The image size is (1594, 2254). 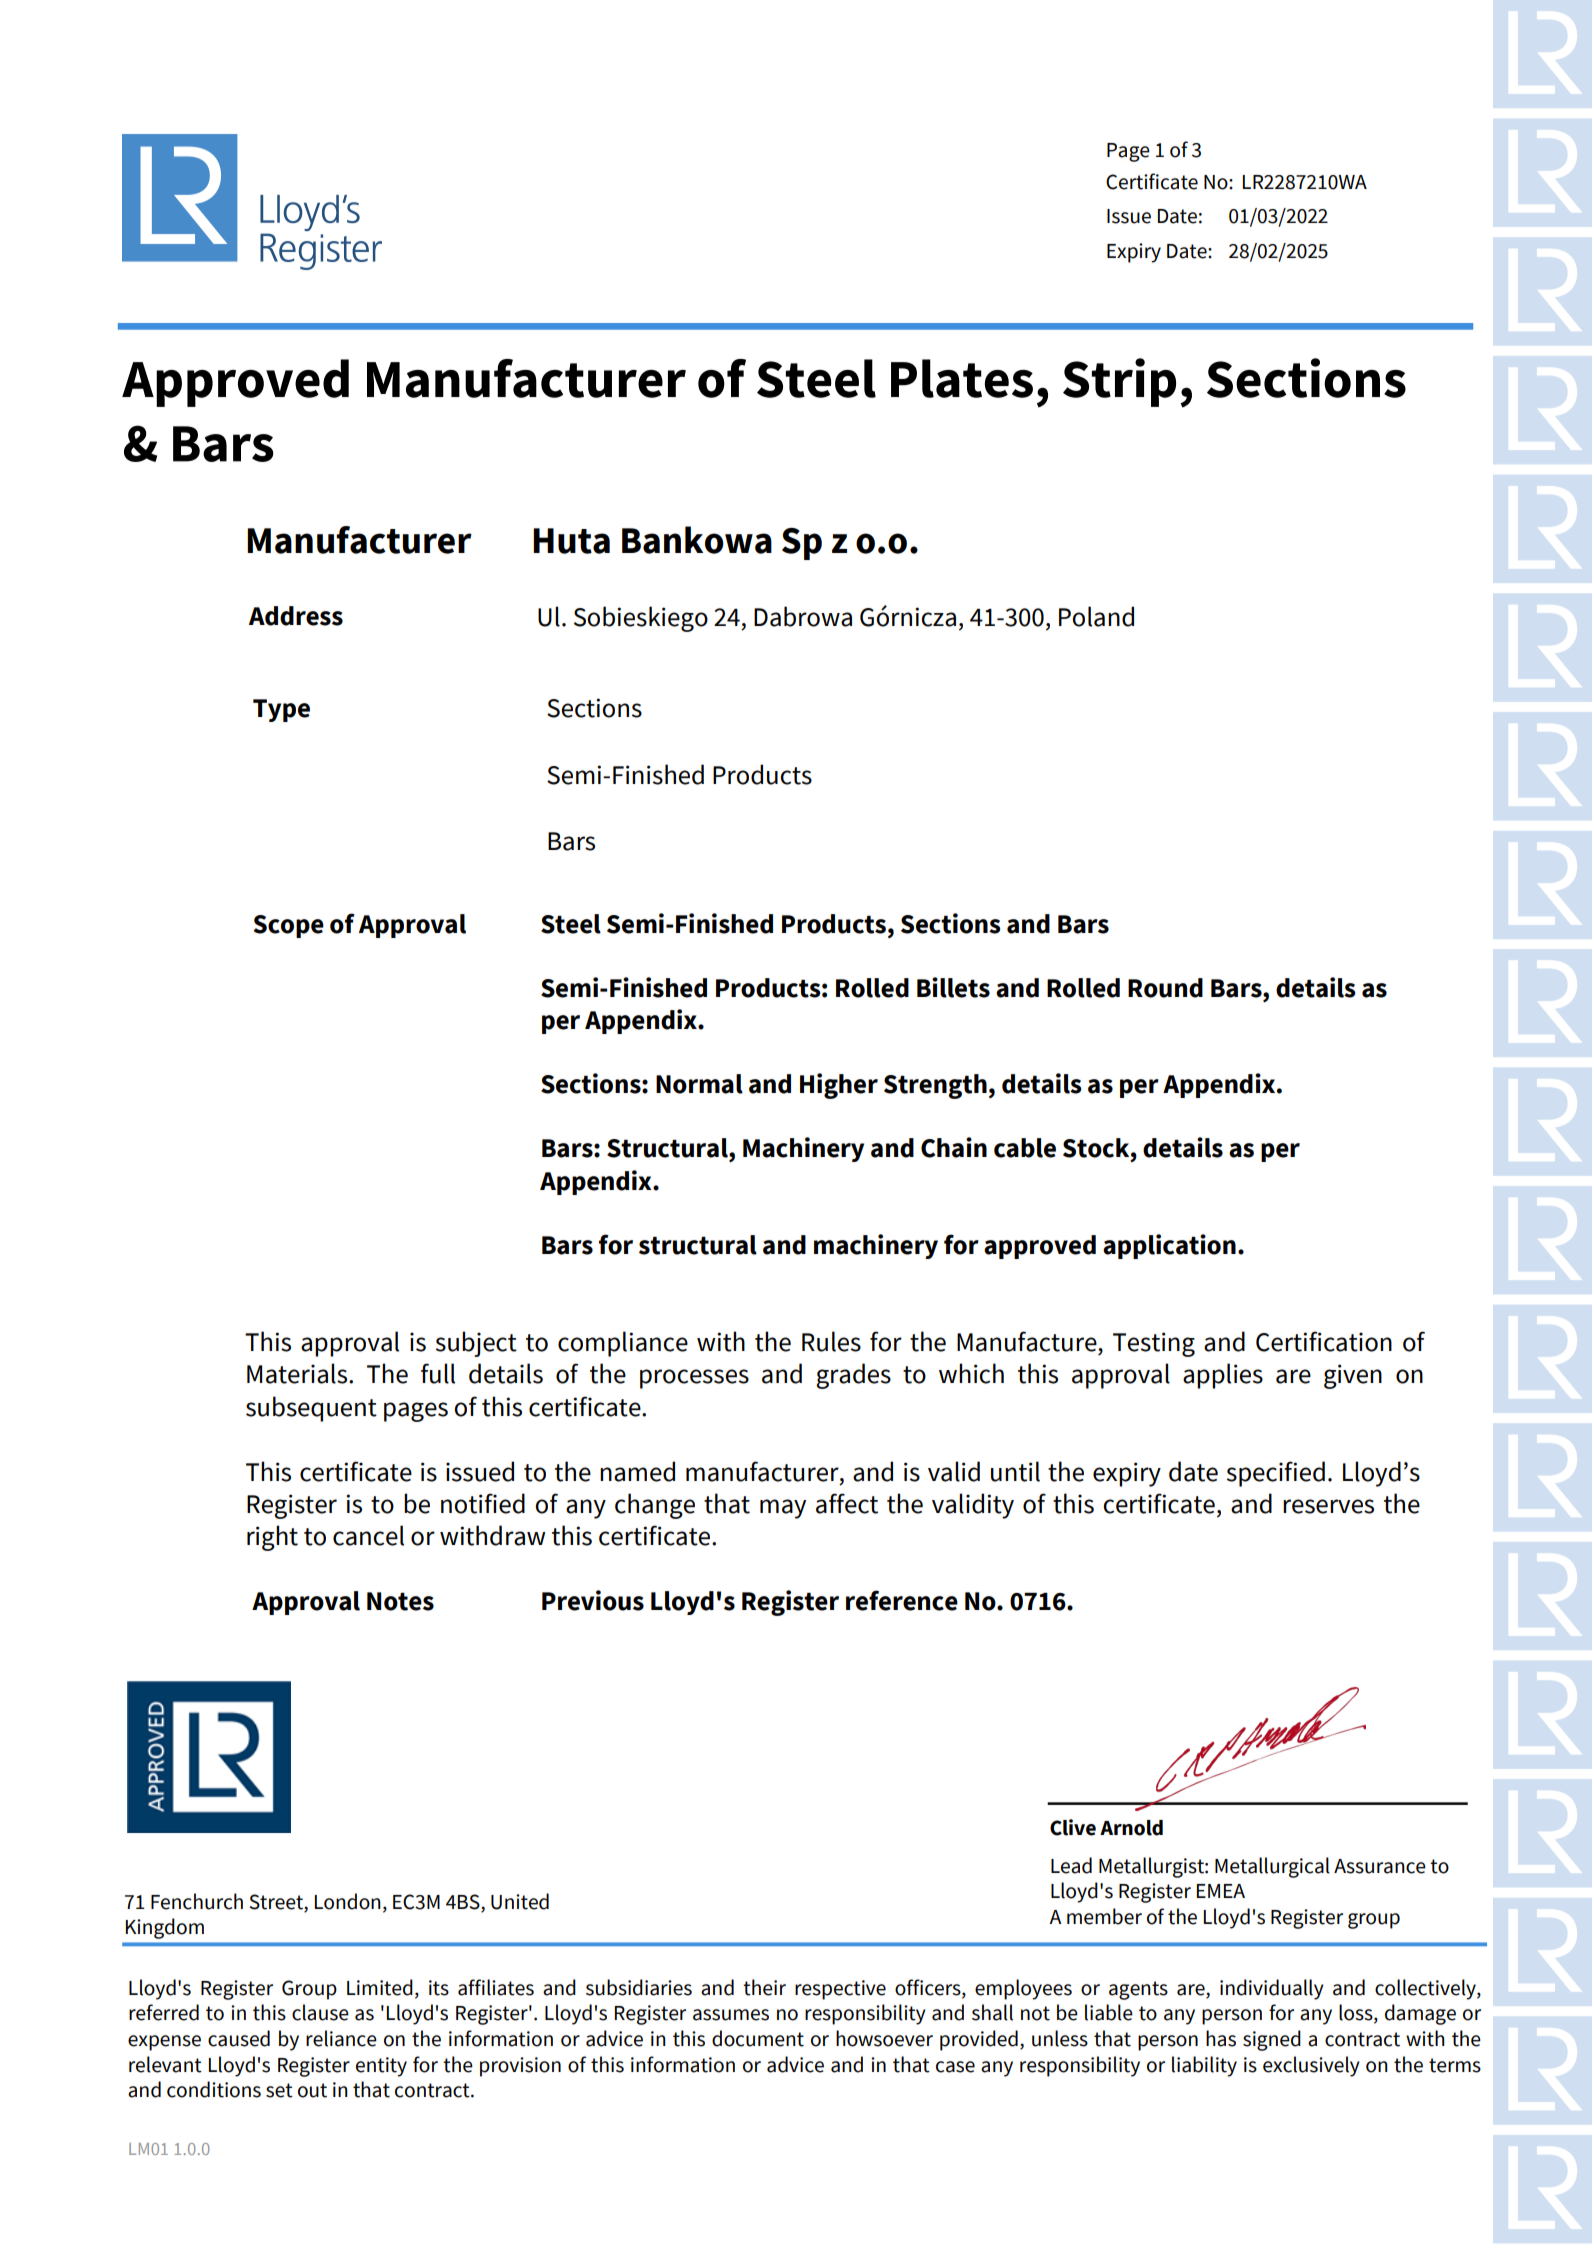 What do you see at coordinates (1272, 2040) in the image?
I see `signed` at bounding box center [1272, 2040].
